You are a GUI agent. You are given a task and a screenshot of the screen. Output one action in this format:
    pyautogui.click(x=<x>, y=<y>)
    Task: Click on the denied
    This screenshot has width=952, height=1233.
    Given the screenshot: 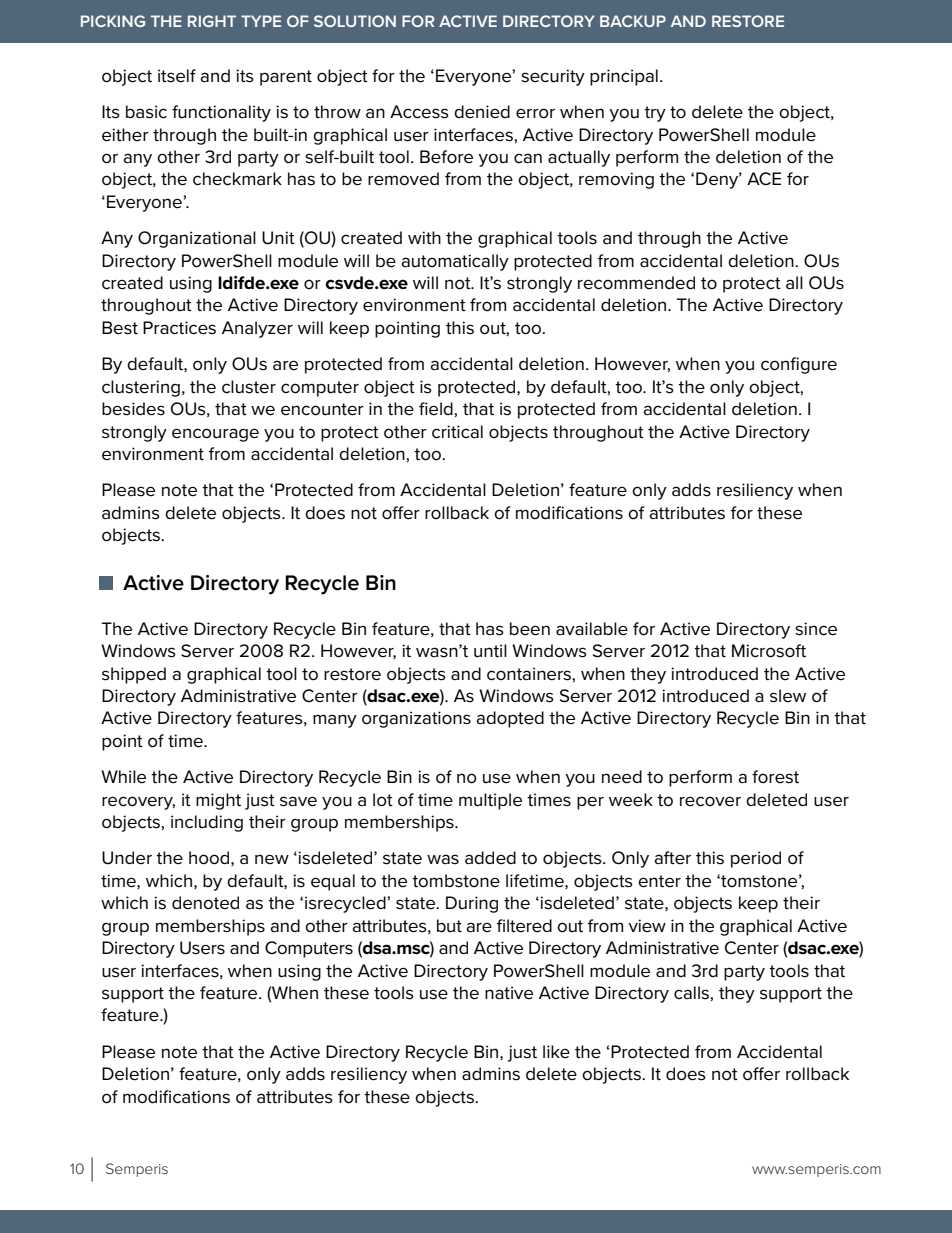 What is the action you would take?
    pyautogui.click(x=482, y=112)
